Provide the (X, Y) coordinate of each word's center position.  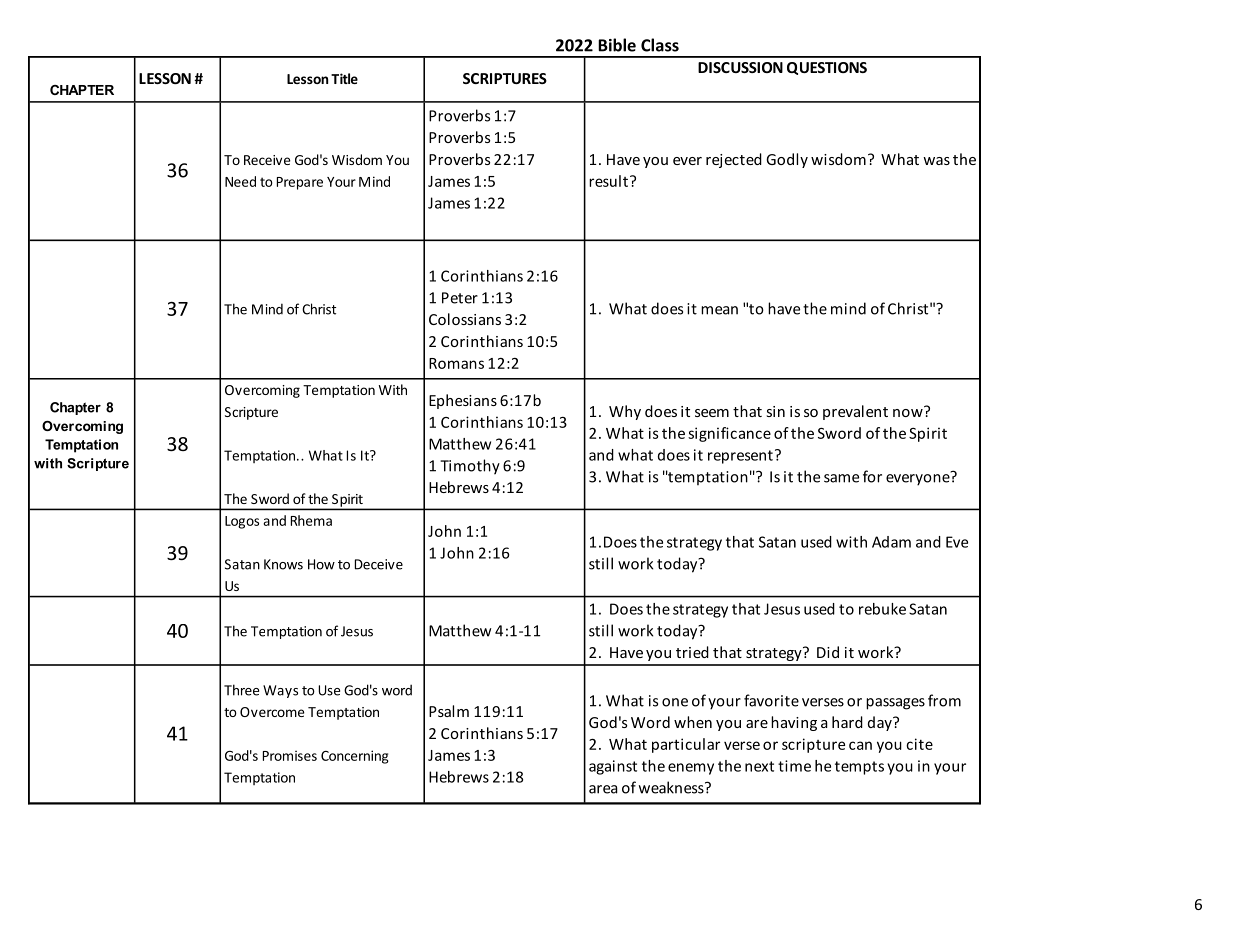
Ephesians (463, 401)
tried (692, 652)
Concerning (355, 757)
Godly (787, 160)
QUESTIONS (827, 68)
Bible (617, 45)
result (608, 181)
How (321, 564)
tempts (859, 768)
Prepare (300, 183)
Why (625, 412)
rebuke (882, 609)
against (613, 767)
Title (344, 78)
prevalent (855, 412)
